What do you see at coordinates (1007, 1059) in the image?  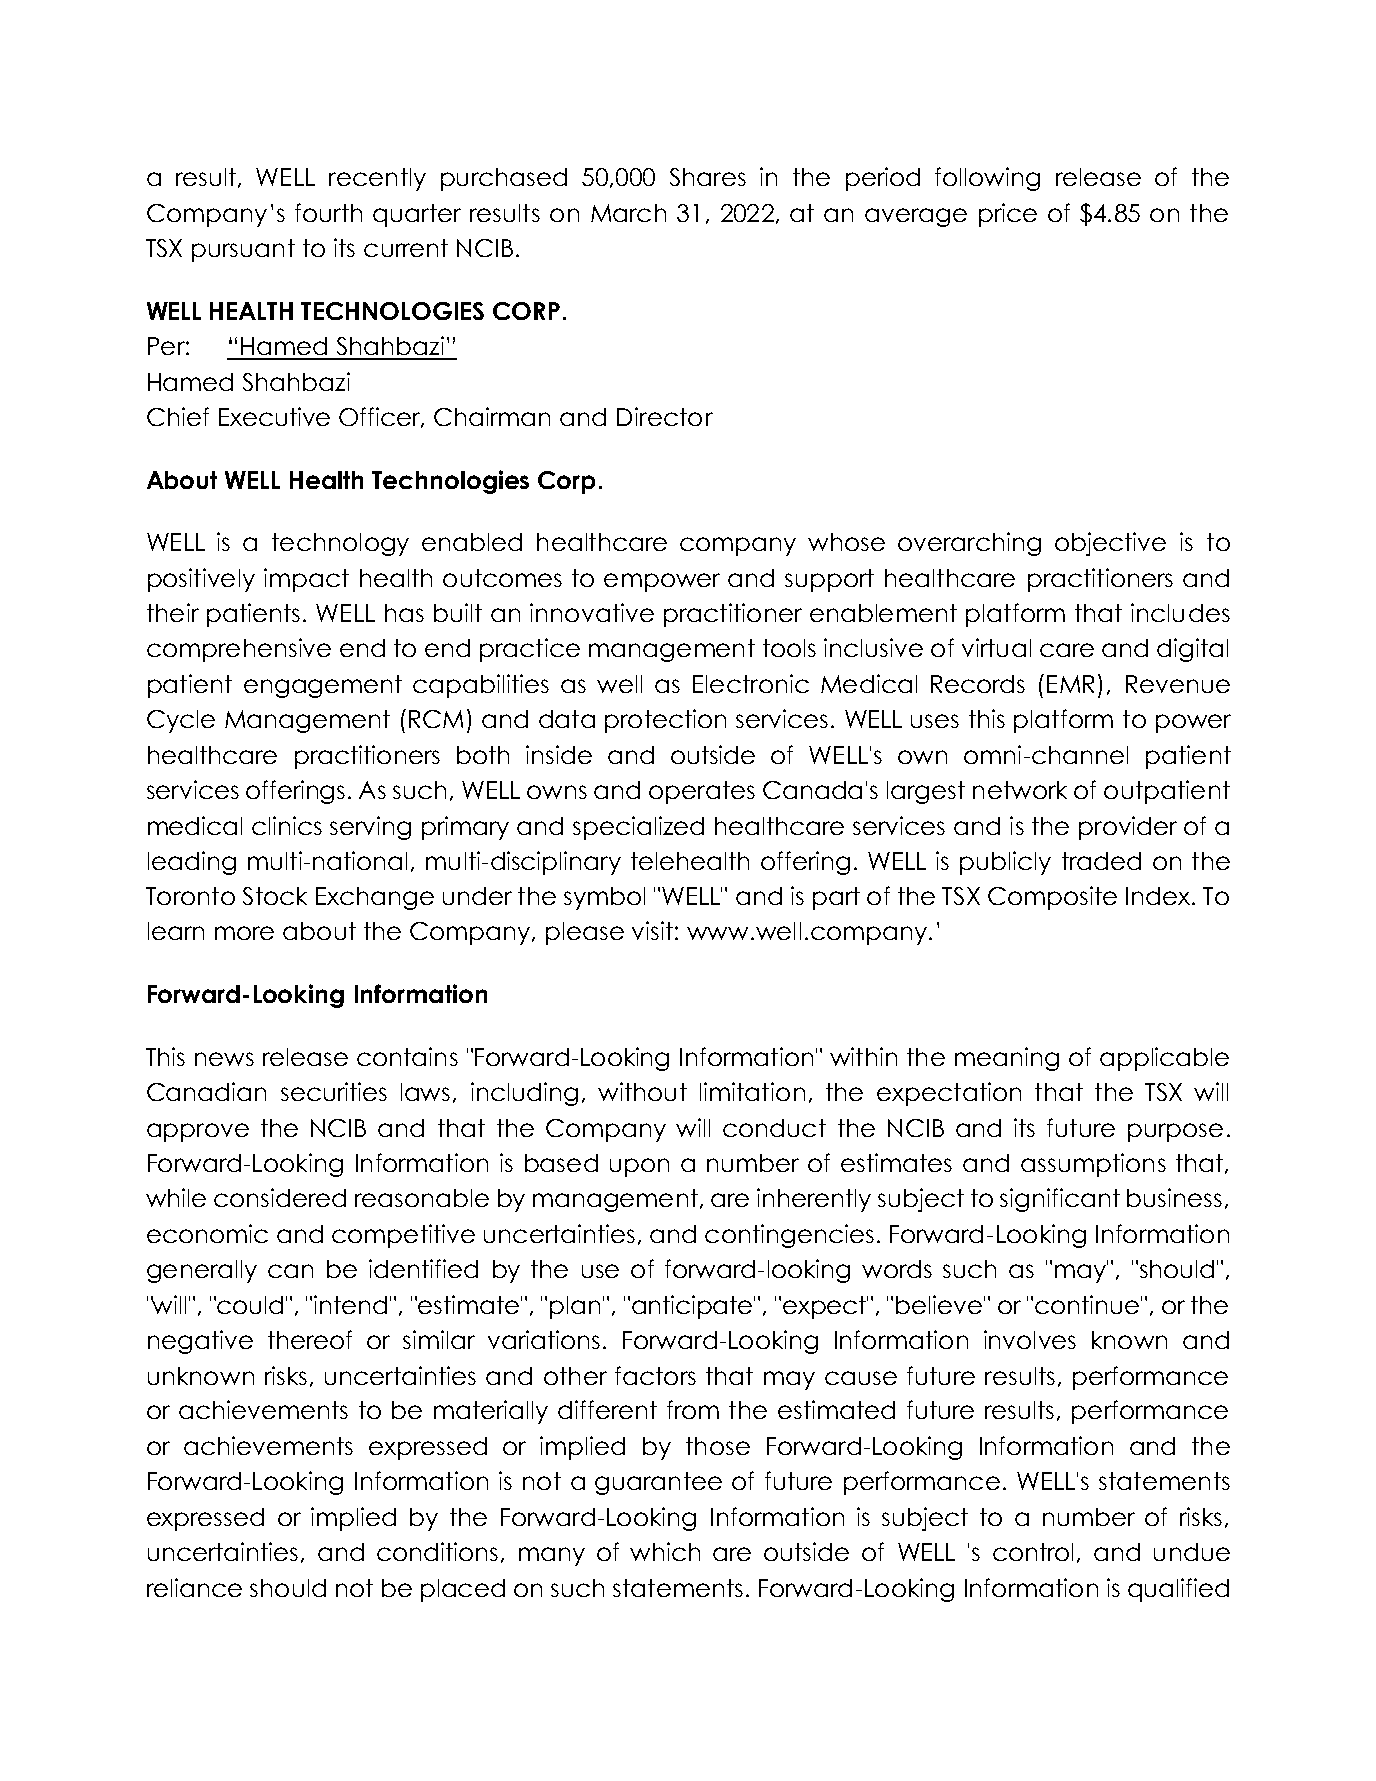 I see `meaning` at bounding box center [1007, 1059].
